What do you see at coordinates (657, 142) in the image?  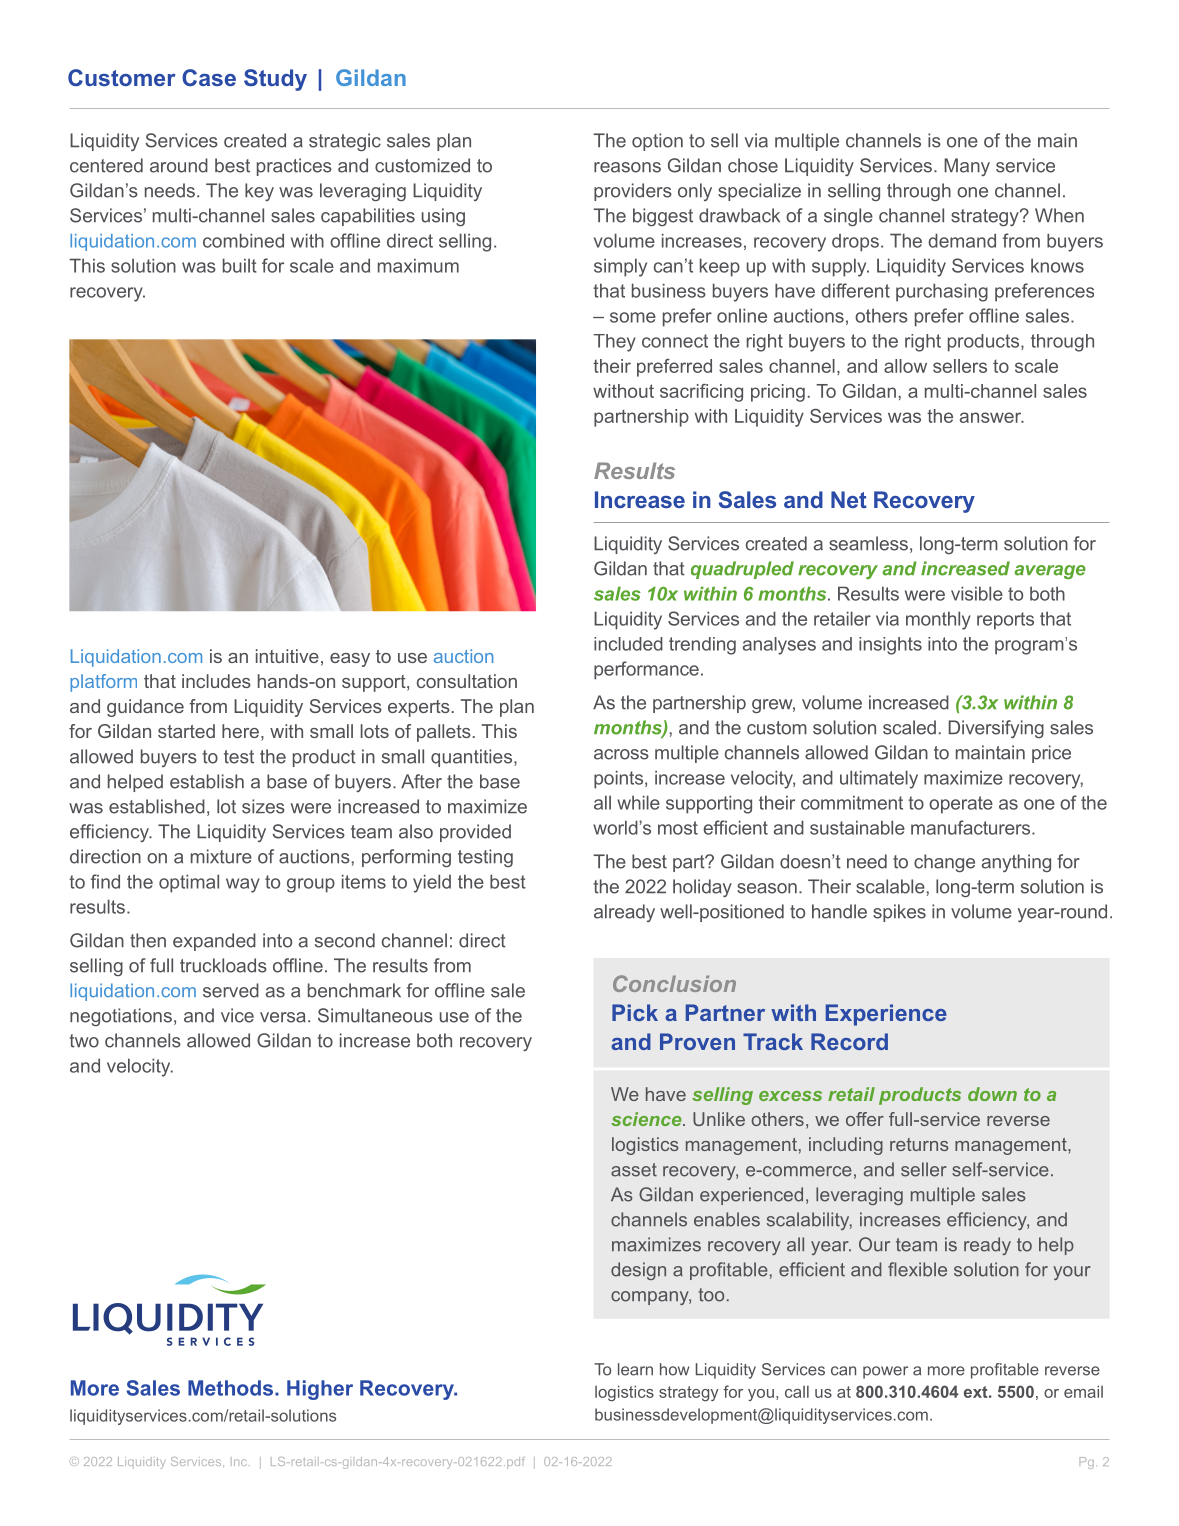 I see `option` at bounding box center [657, 142].
